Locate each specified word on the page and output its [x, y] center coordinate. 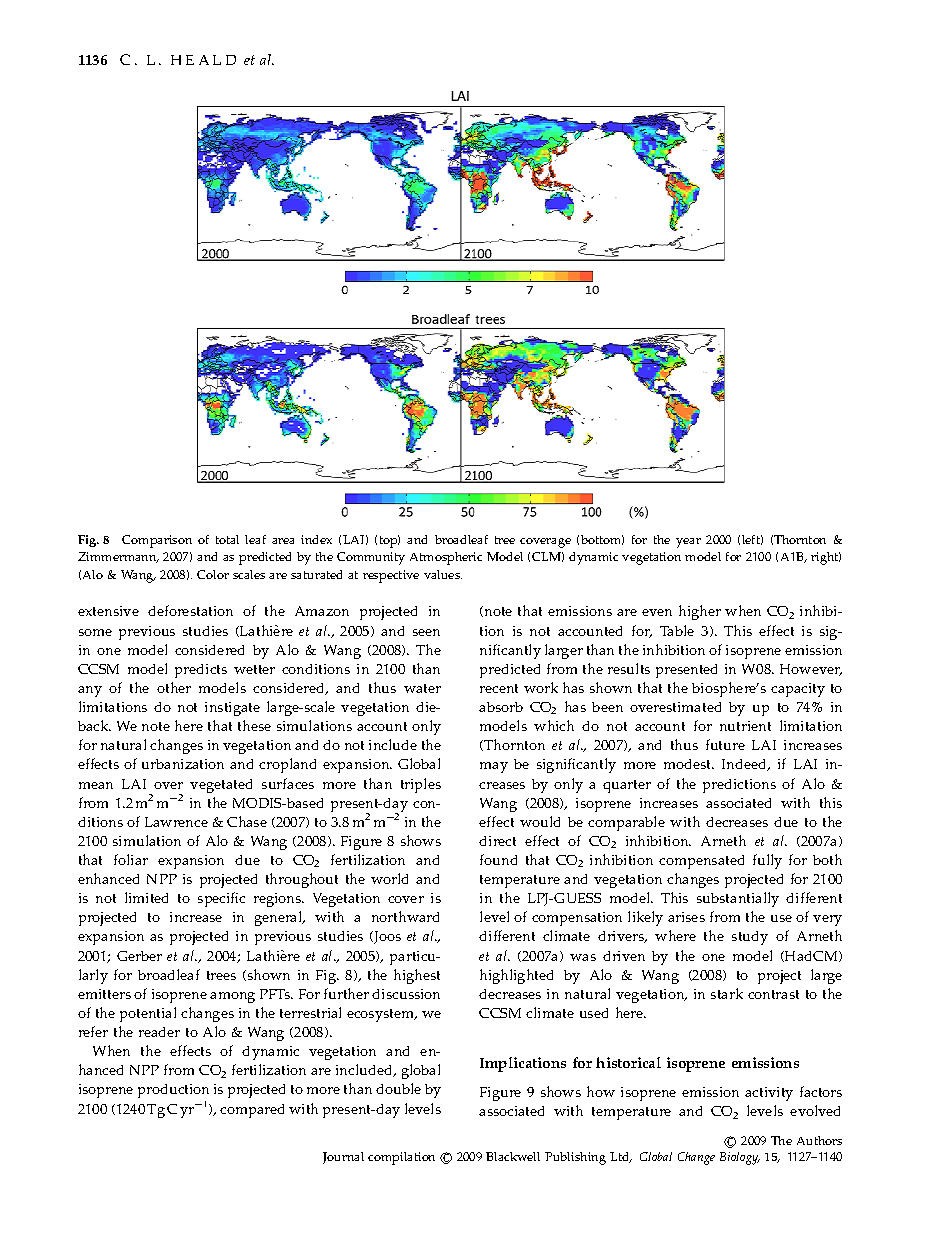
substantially [738, 899]
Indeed [745, 765]
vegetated [221, 786]
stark [727, 993]
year [688, 543]
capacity [798, 690]
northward [405, 916]
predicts [201, 671]
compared [252, 1111]
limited [146, 897]
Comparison [157, 541]
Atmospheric [446, 558]
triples [421, 785]
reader [159, 1032]
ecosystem [382, 1015]
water [422, 688]
